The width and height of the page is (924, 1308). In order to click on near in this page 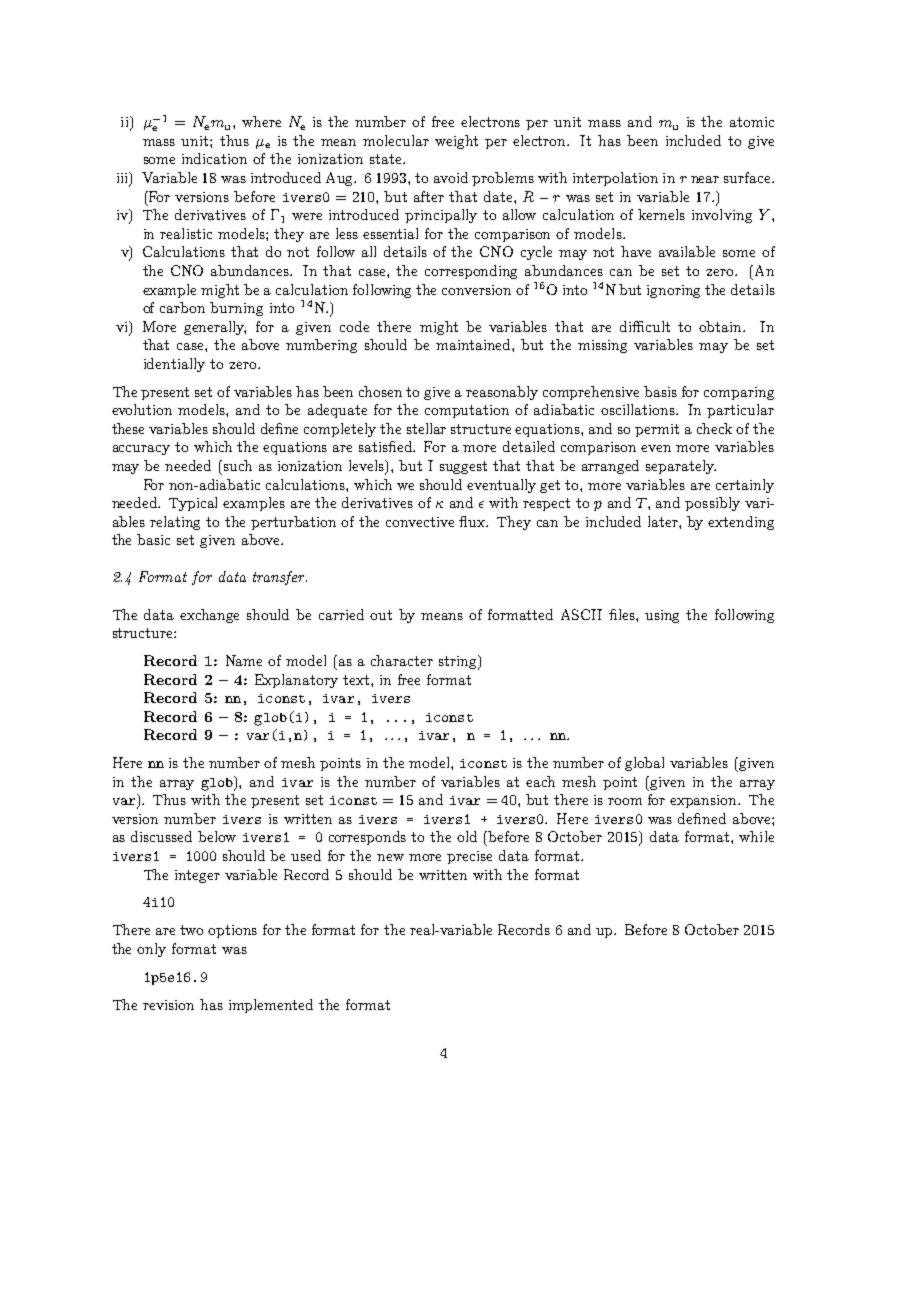, I will do `click(705, 179)`.
